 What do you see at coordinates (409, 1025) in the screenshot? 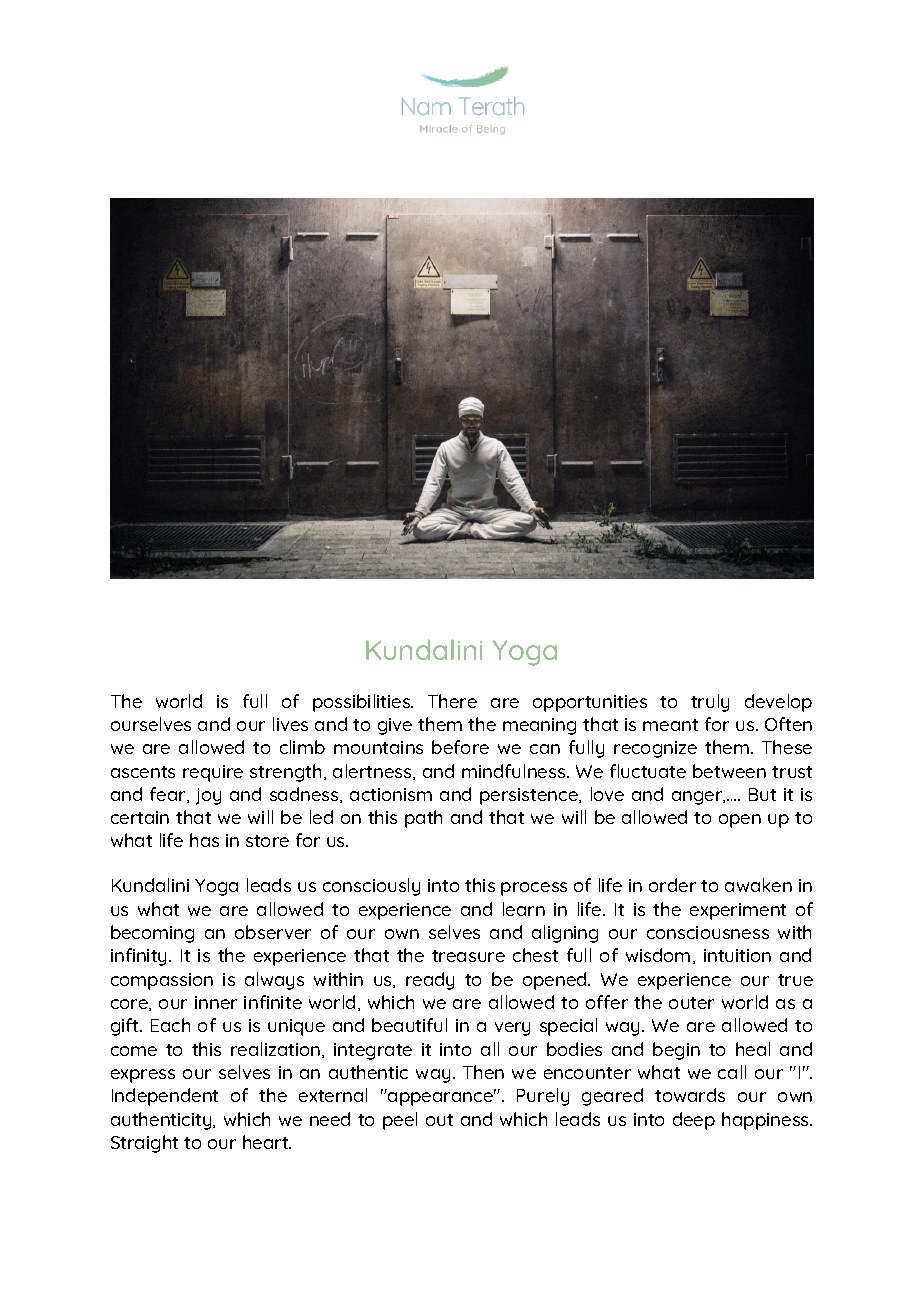
I see `beautiful` at bounding box center [409, 1025].
